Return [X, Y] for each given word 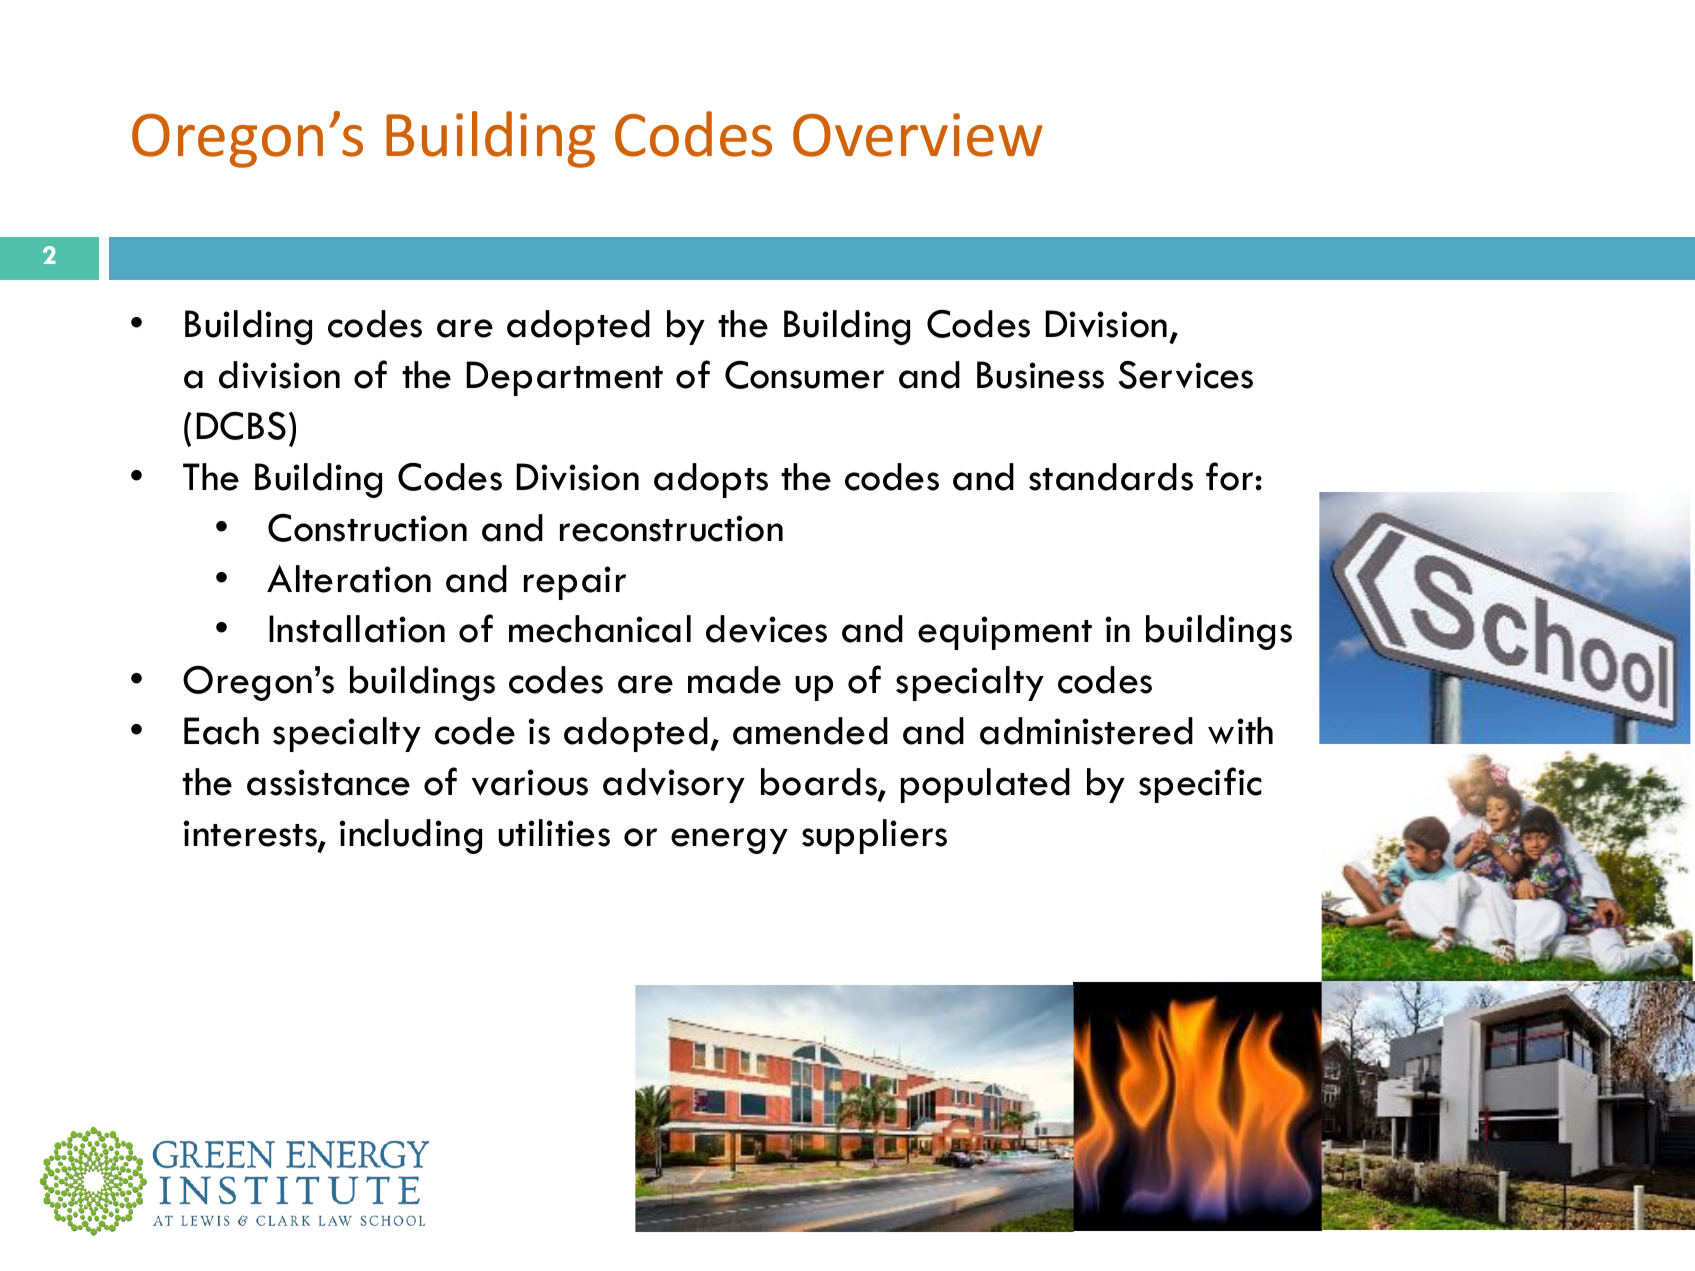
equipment [1005, 633]
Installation [357, 629]
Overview [918, 135]
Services [1186, 375]
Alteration [349, 579]
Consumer [804, 375]
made [734, 680]
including [410, 836]
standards [1111, 477]
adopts [711, 480]
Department [564, 378]
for [1229, 476]
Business [1040, 375]
